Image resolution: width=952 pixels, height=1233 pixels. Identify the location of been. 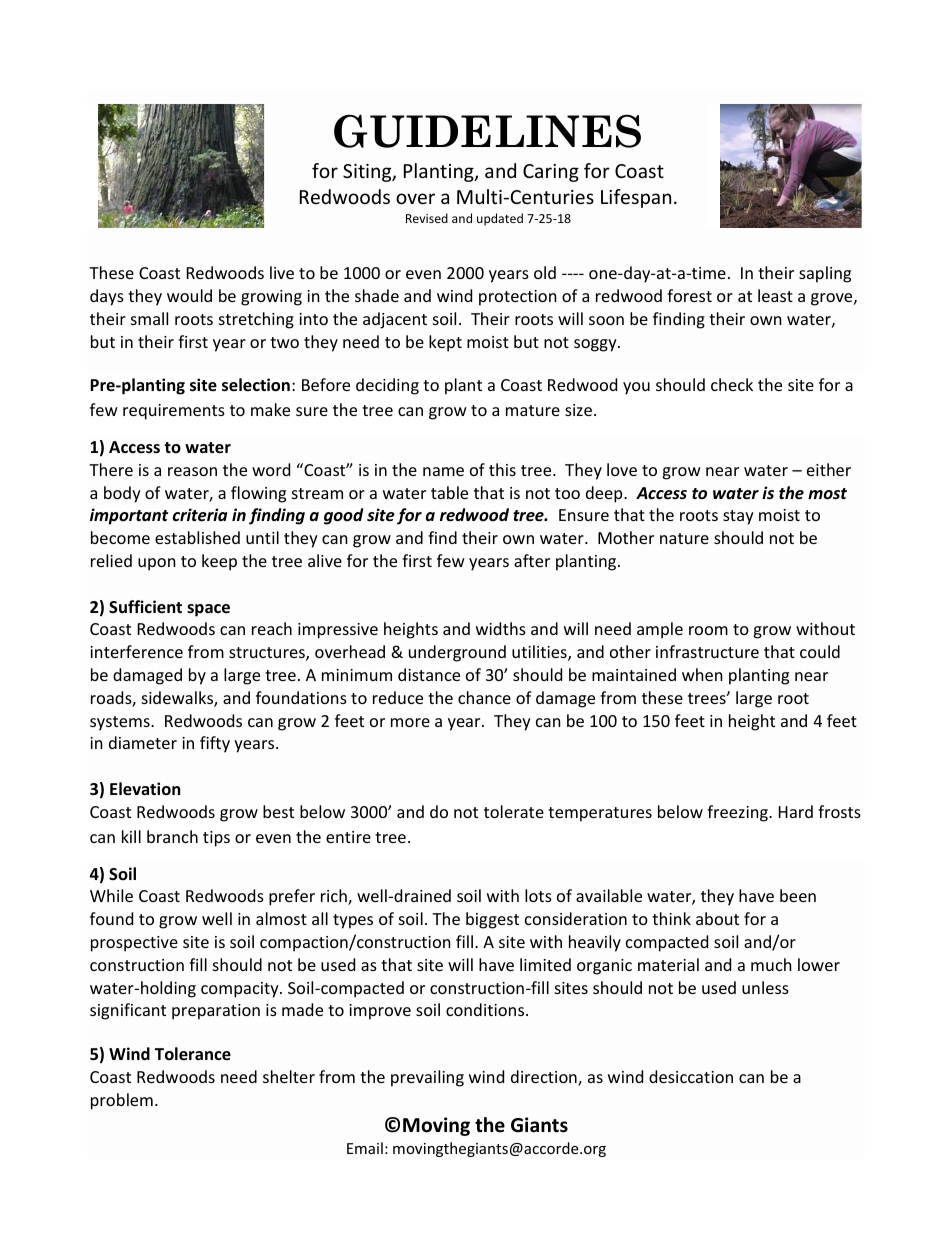
(798, 895).
